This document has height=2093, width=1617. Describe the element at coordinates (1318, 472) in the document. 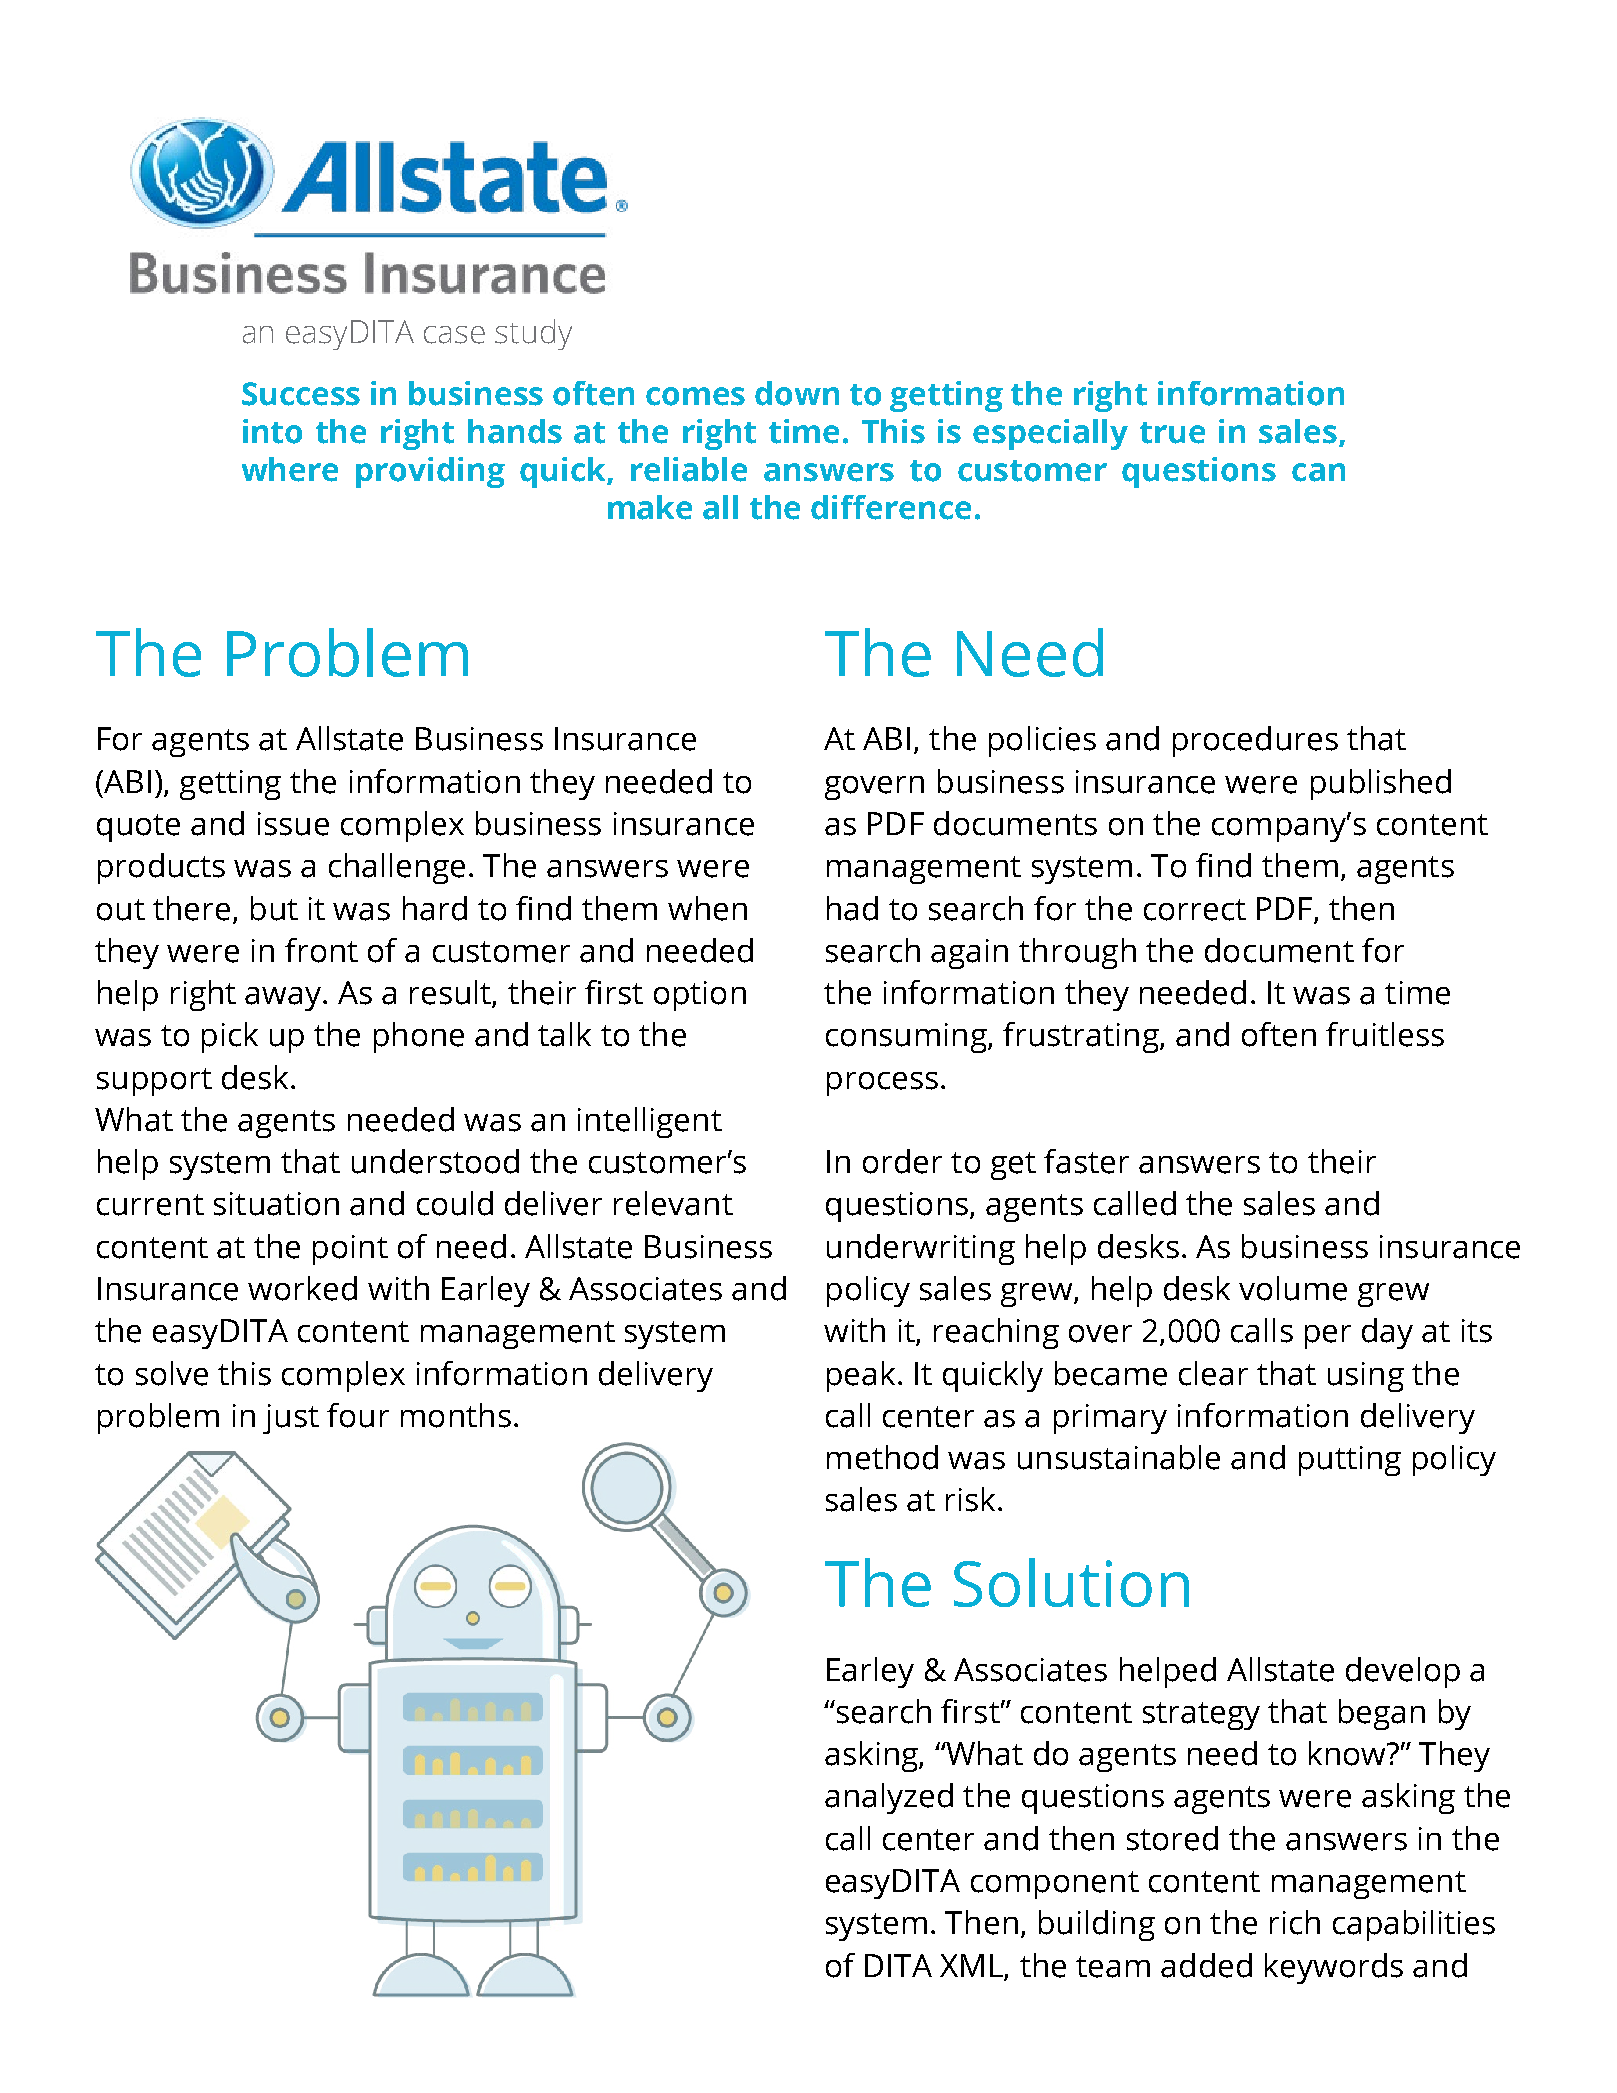

I see `can` at that location.
